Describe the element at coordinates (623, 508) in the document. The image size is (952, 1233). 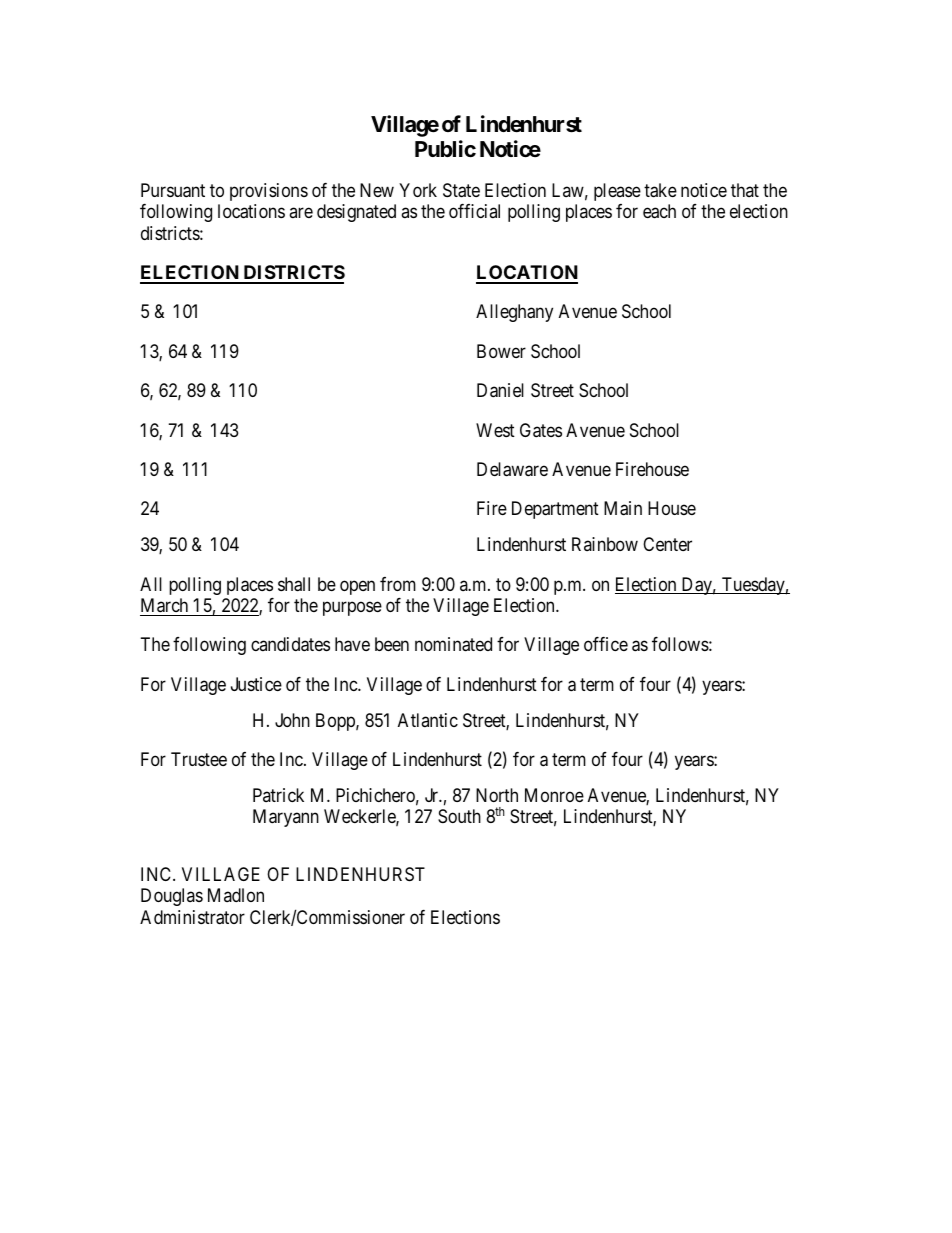
I see `Main` at that location.
